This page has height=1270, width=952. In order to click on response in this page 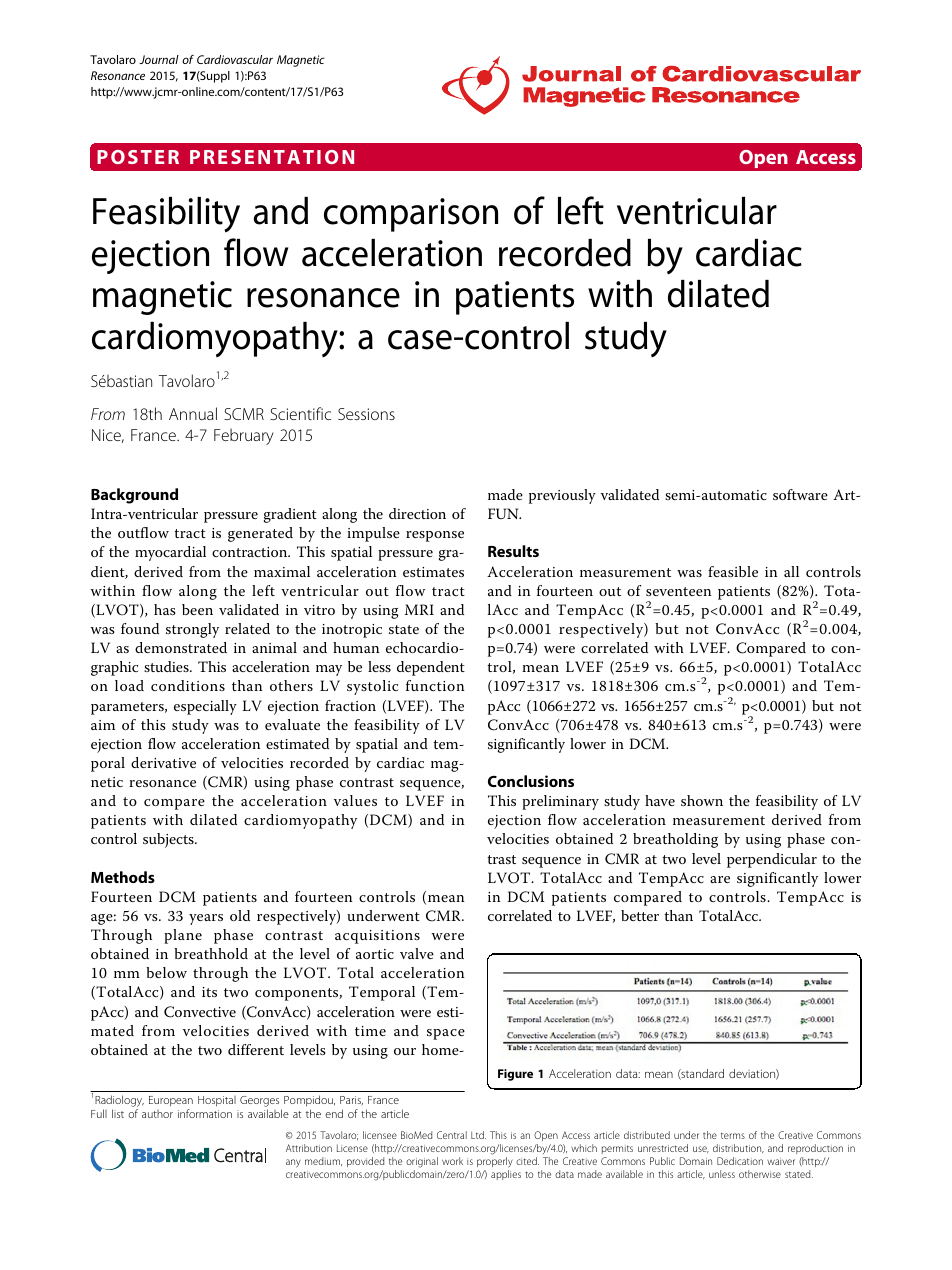, I will do `click(435, 536)`.
